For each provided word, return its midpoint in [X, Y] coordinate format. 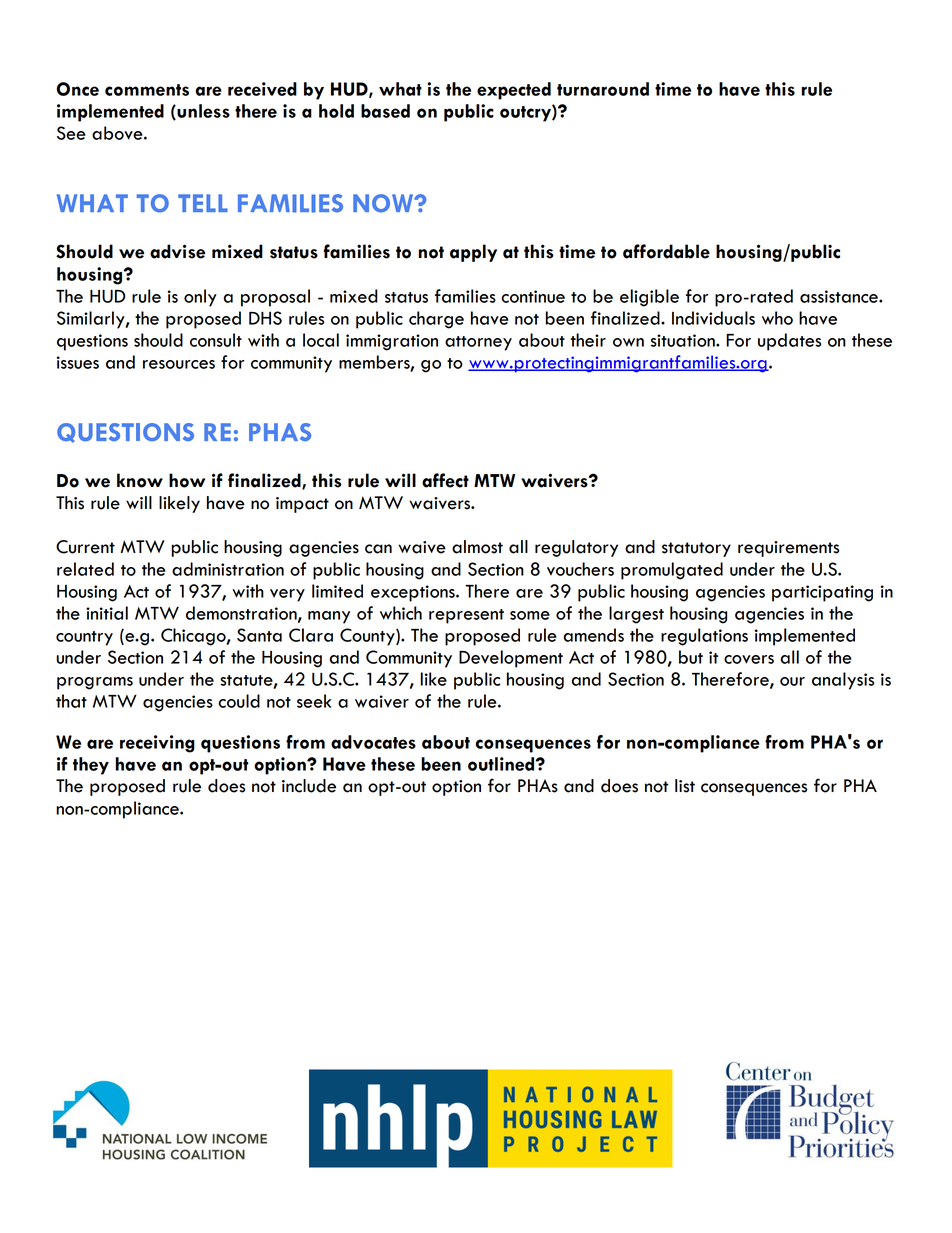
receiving [157, 744]
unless [202, 112]
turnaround [603, 89]
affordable [666, 251]
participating [822, 593]
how [187, 480]
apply [473, 253]
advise [177, 251]
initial [107, 613]
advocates [373, 742]
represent [466, 616]
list [685, 786]
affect [445, 480]
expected [514, 91]
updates [789, 342]
